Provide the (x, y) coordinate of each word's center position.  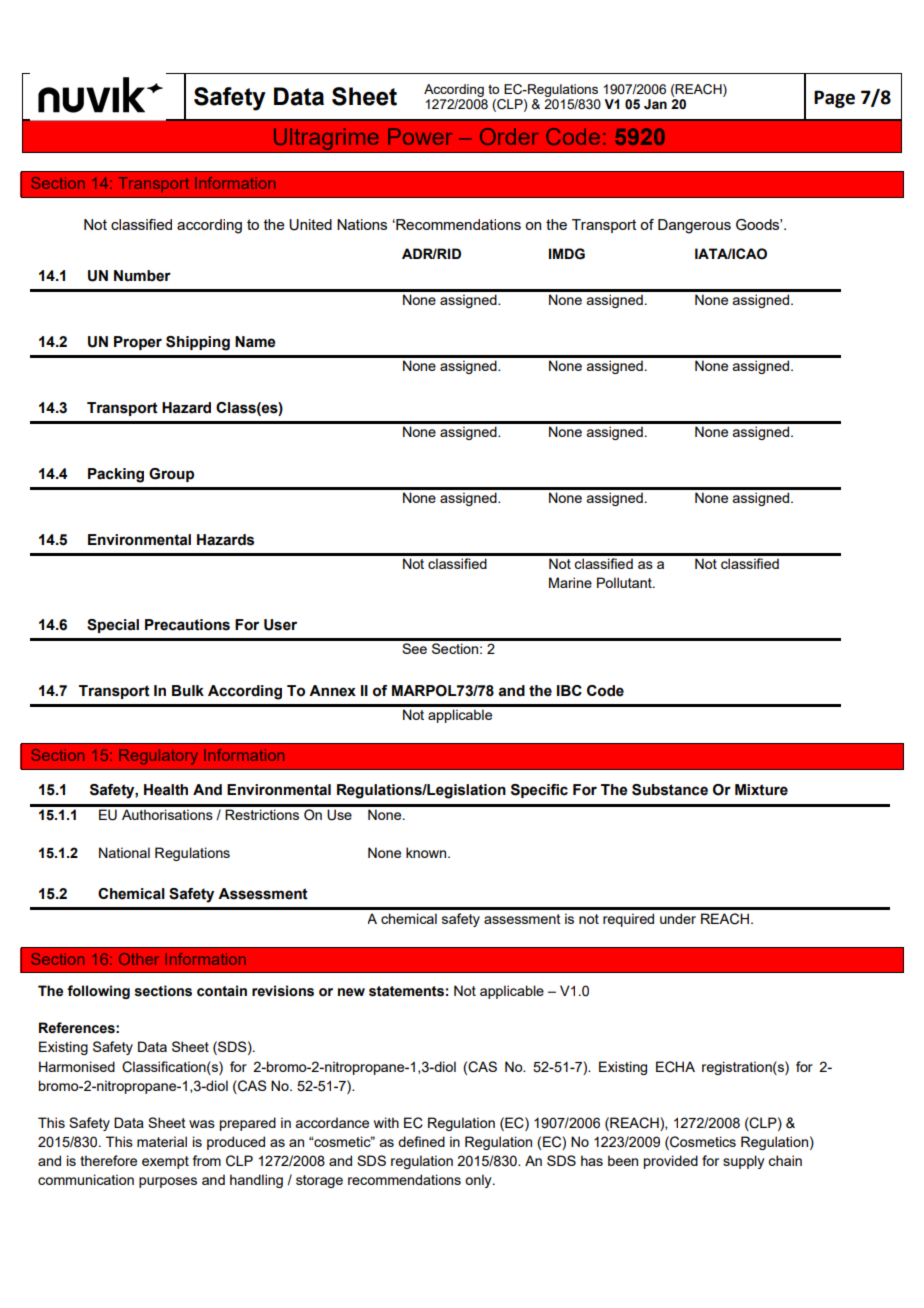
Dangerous (694, 226)
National (124, 852)
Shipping (198, 343)
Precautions (187, 625)
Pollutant (625, 582)
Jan (655, 104)
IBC (569, 690)
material (162, 1141)
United (310, 225)
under (678, 918)
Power (420, 136)
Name (255, 342)
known (427, 852)
